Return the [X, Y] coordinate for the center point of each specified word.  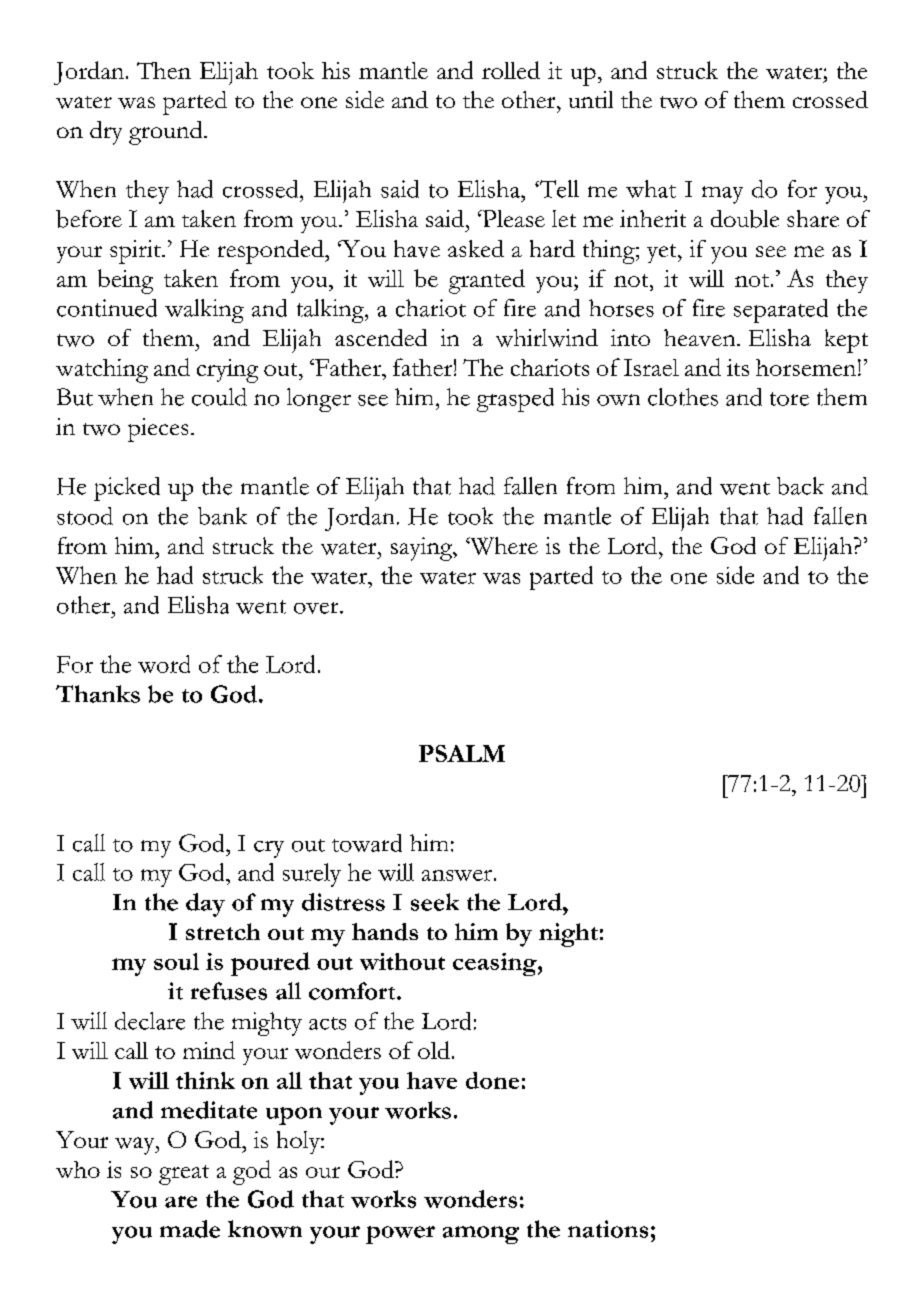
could [219, 397]
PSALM [462, 753]
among [481, 1235]
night [568, 935]
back [800, 486]
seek [435, 902]
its [738, 367]
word [164, 664]
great [184, 1175]
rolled [511, 70]
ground [167, 133]
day [205, 905]
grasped [515, 400]
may [722, 195]
